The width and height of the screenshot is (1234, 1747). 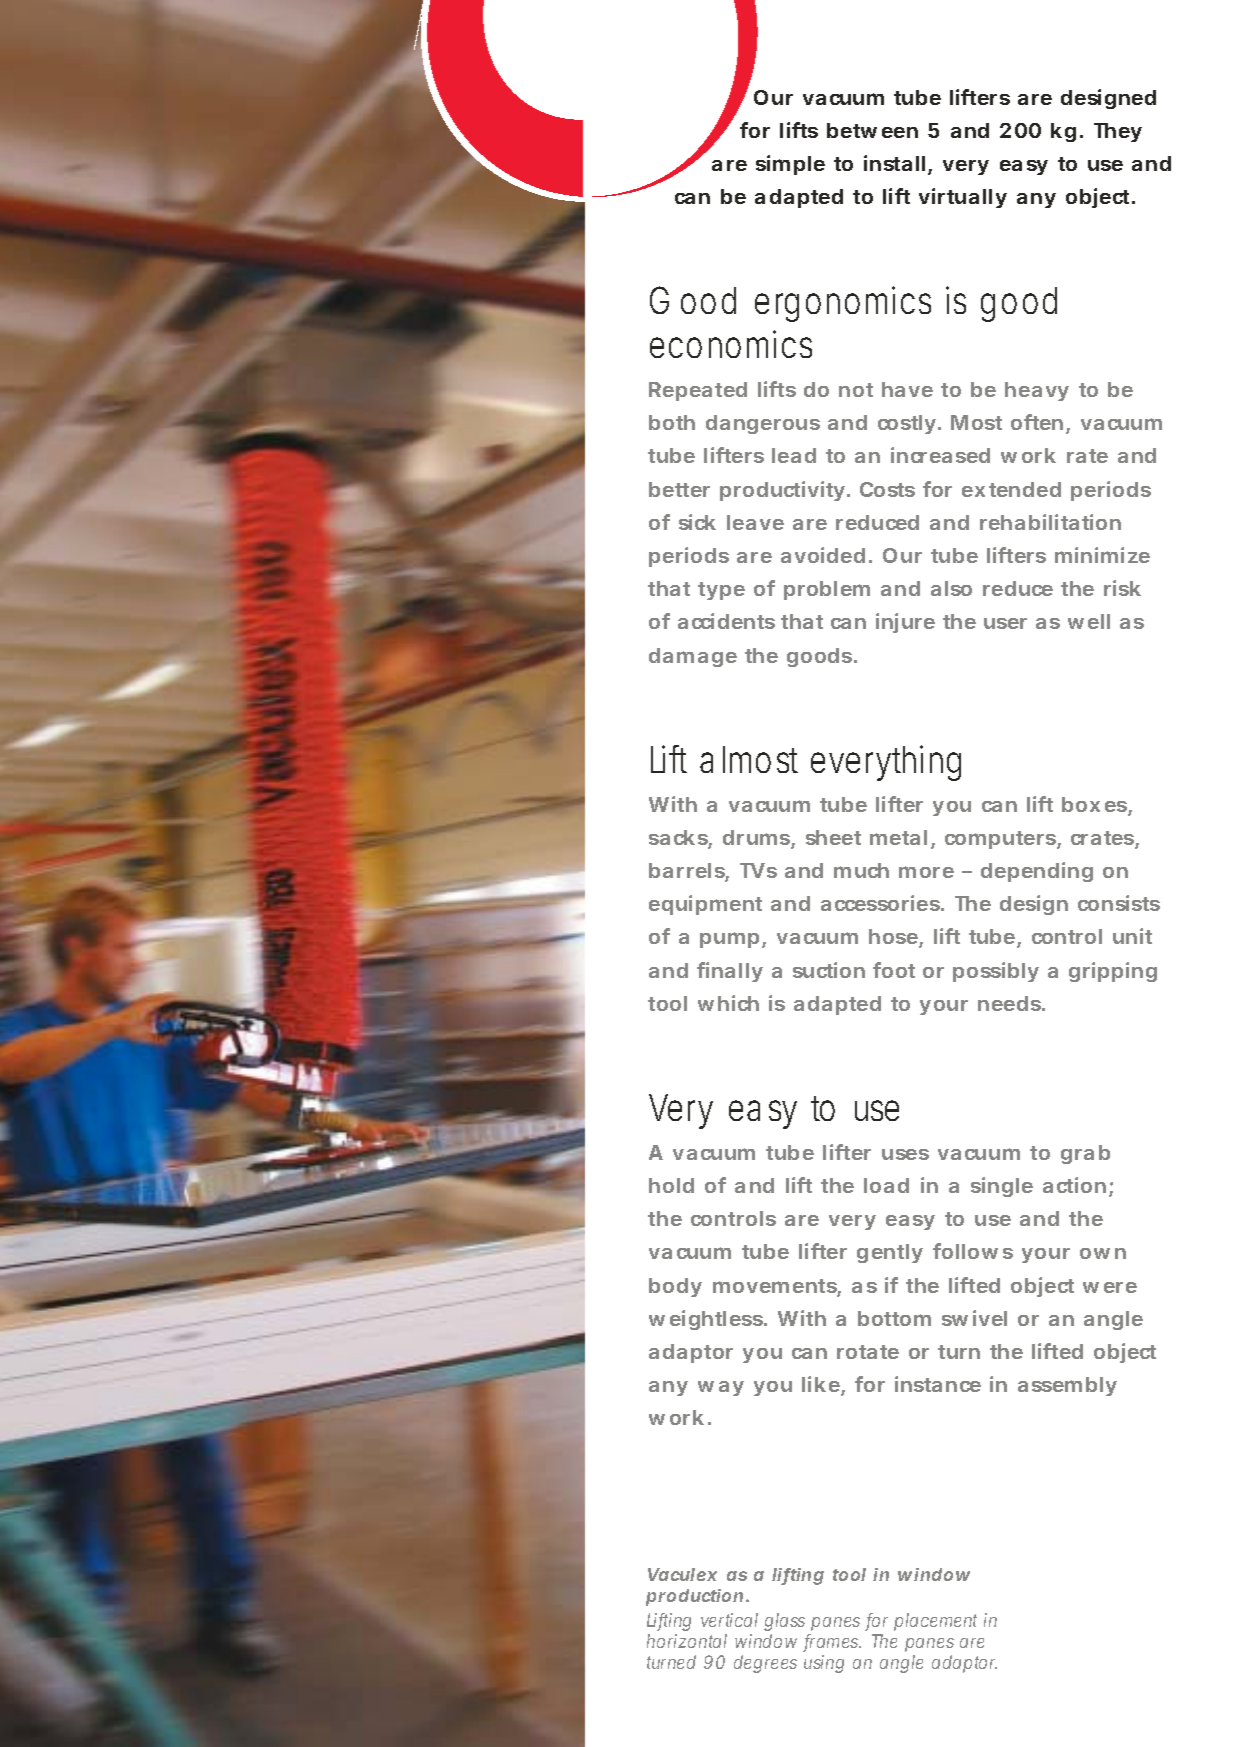 I want to click on vertical, so click(x=729, y=1620).
